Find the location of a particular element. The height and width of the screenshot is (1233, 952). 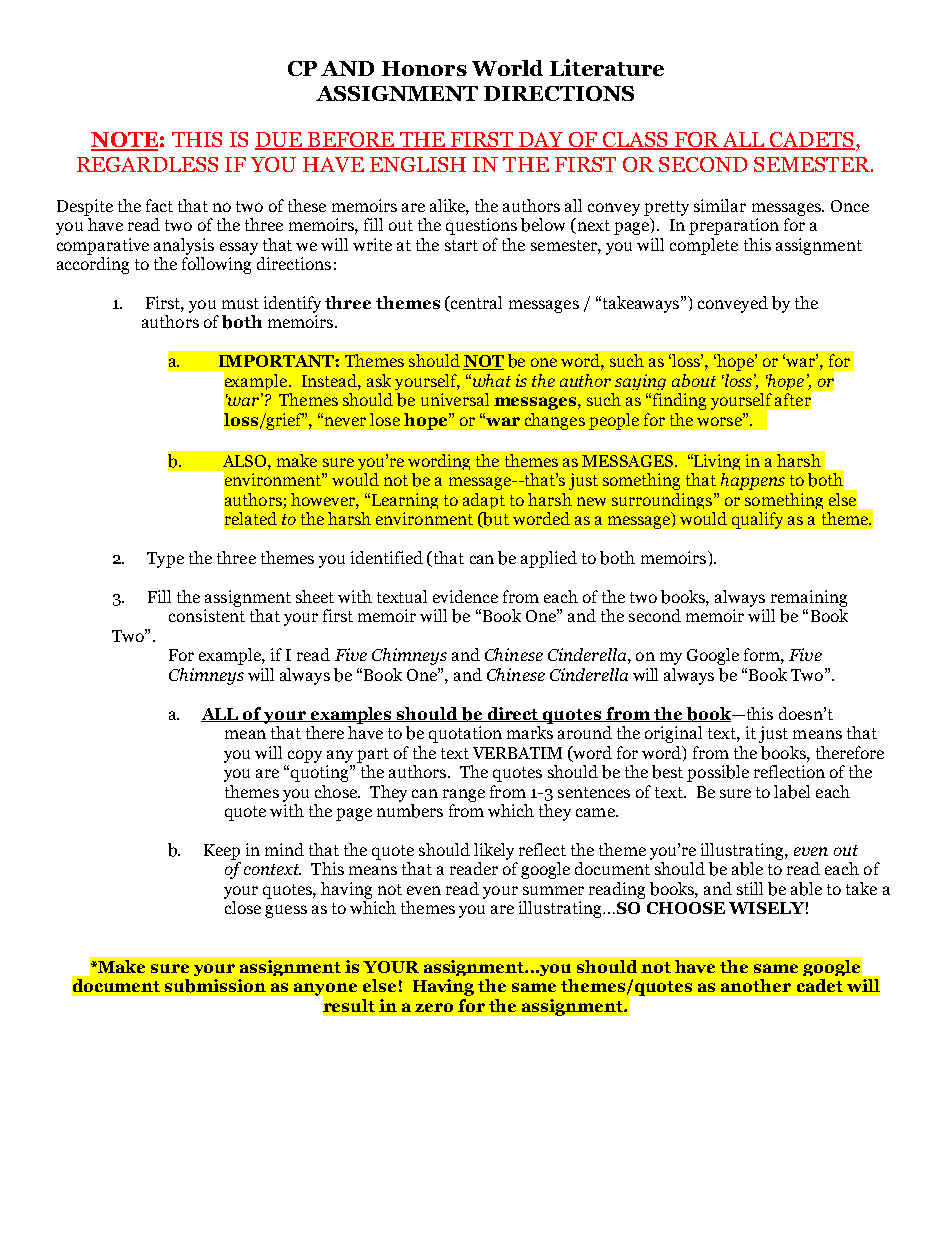

NOTE is located at coordinates (124, 141).
